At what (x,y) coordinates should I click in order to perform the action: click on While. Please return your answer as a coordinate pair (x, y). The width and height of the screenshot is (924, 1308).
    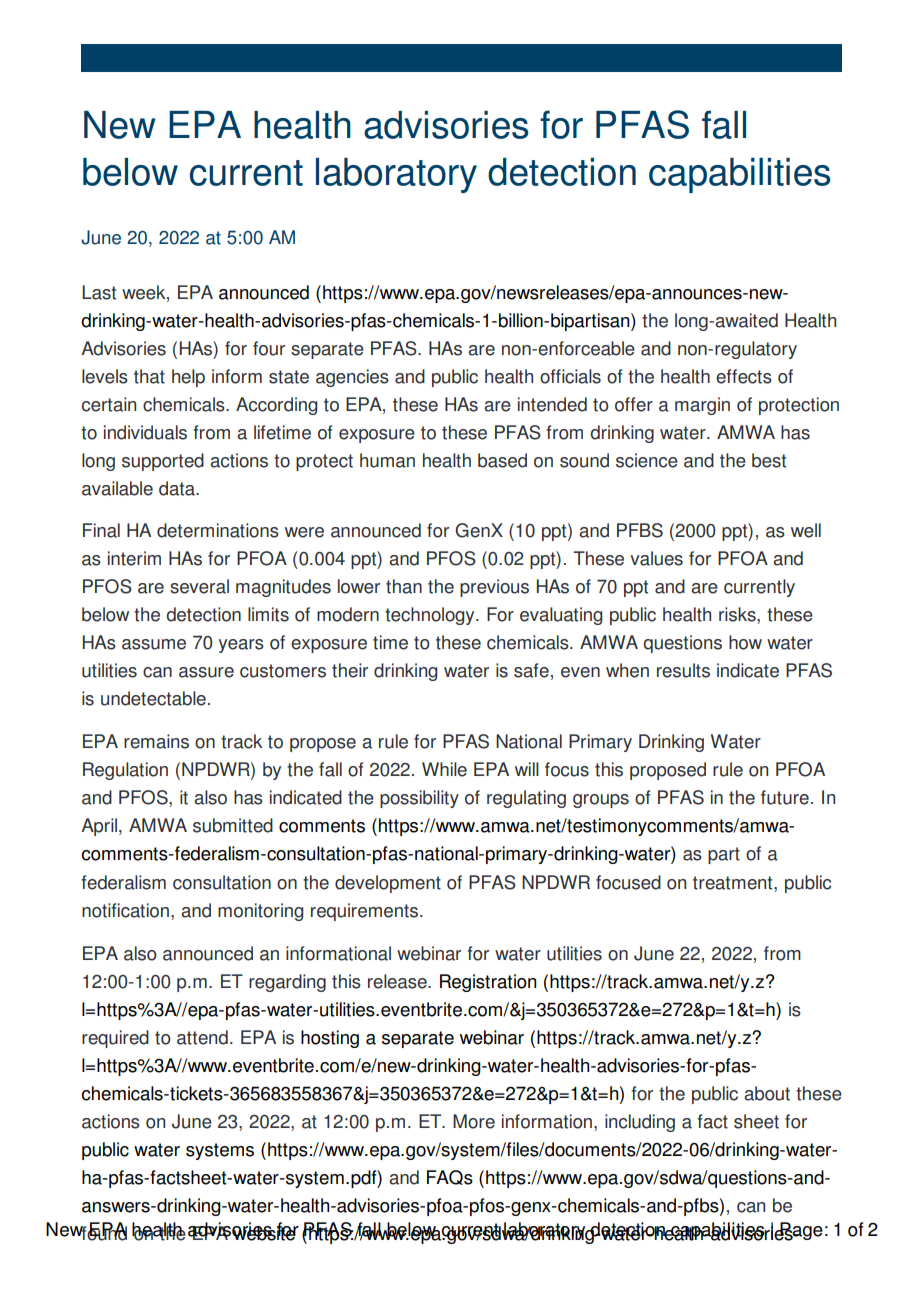
    Looking at the image, I should click on (444, 769).
